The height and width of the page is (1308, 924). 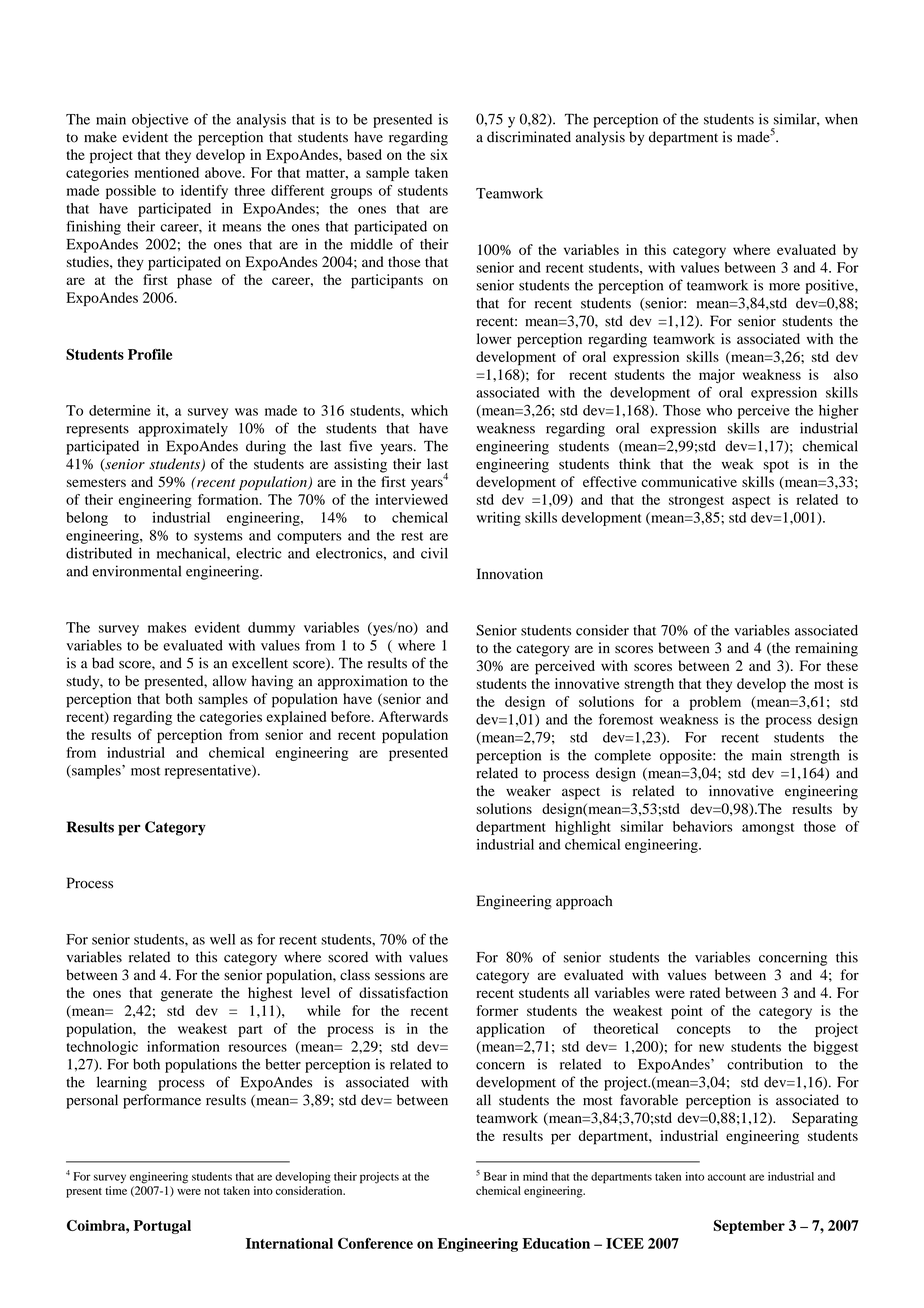 I want to click on approximately, so click(x=183, y=429).
